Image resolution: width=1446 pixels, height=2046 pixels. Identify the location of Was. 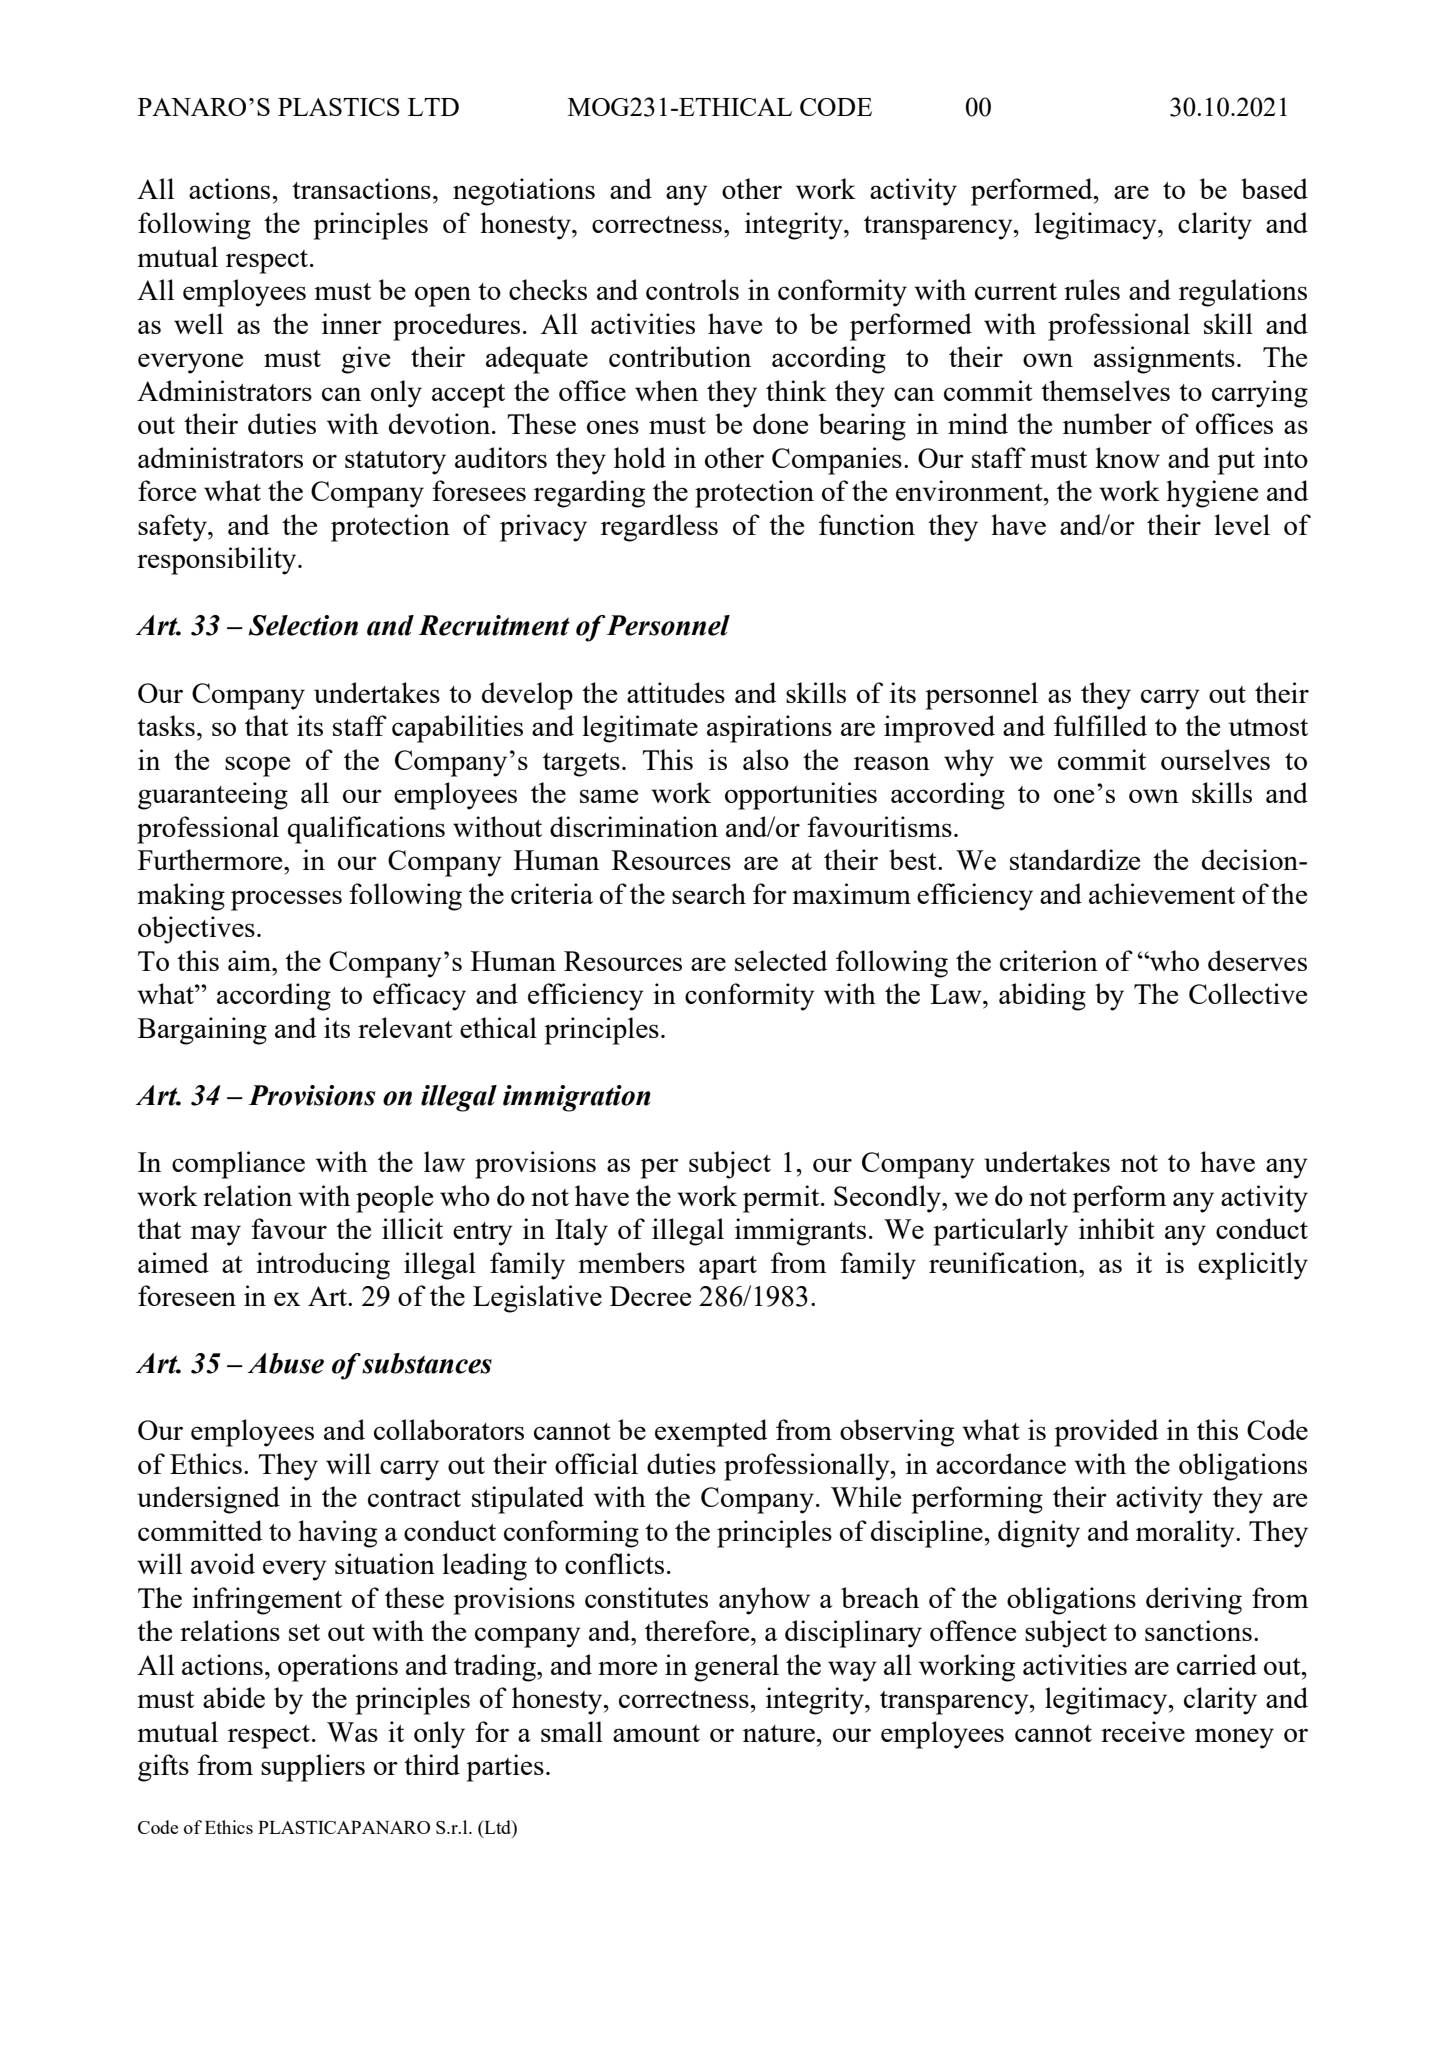
(352, 1732).
